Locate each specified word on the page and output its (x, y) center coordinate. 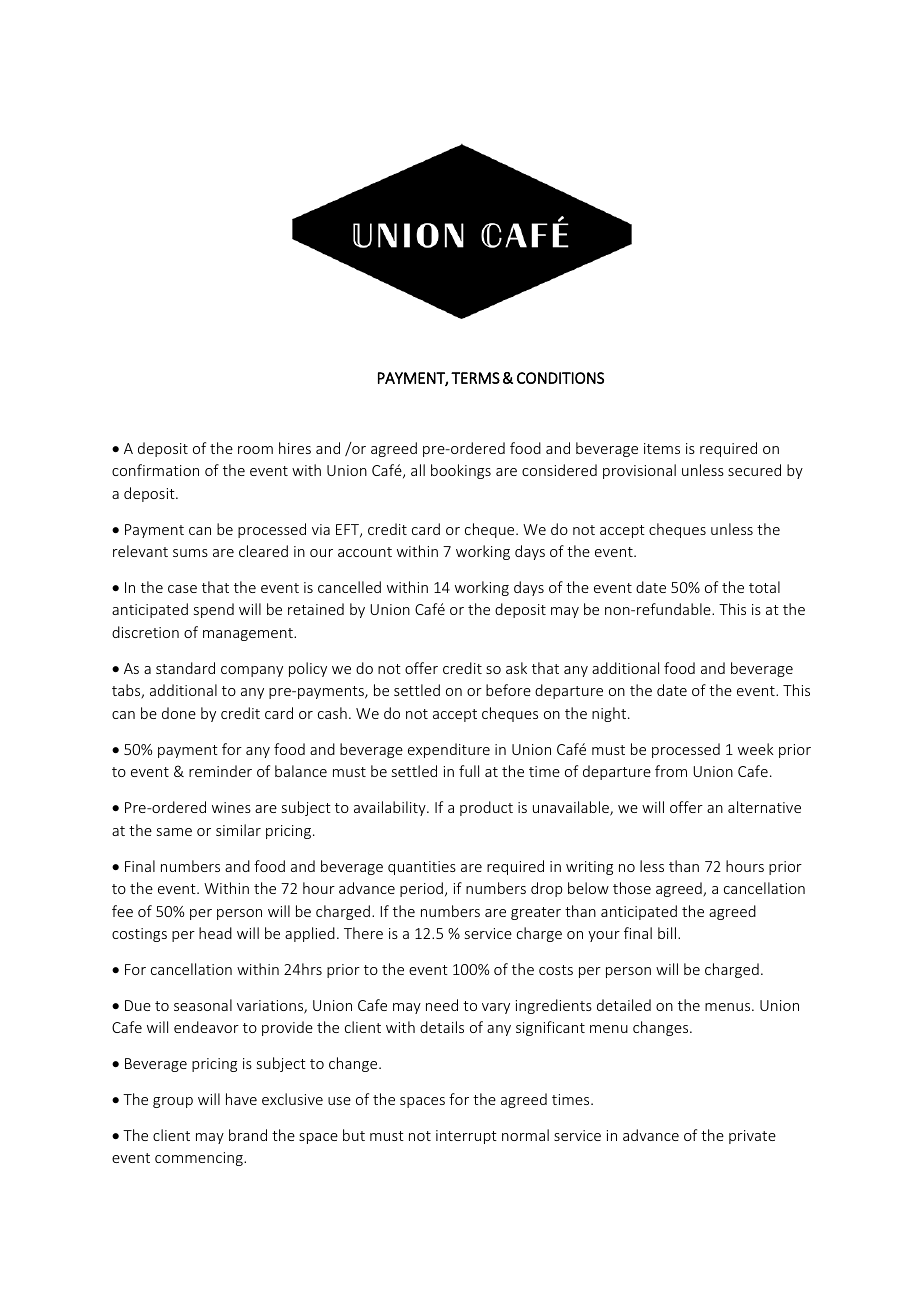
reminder (220, 771)
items (662, 448)
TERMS (475, 378)
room (255, 450)
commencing (200, 1159)
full (469, 771)
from (671, 771)
